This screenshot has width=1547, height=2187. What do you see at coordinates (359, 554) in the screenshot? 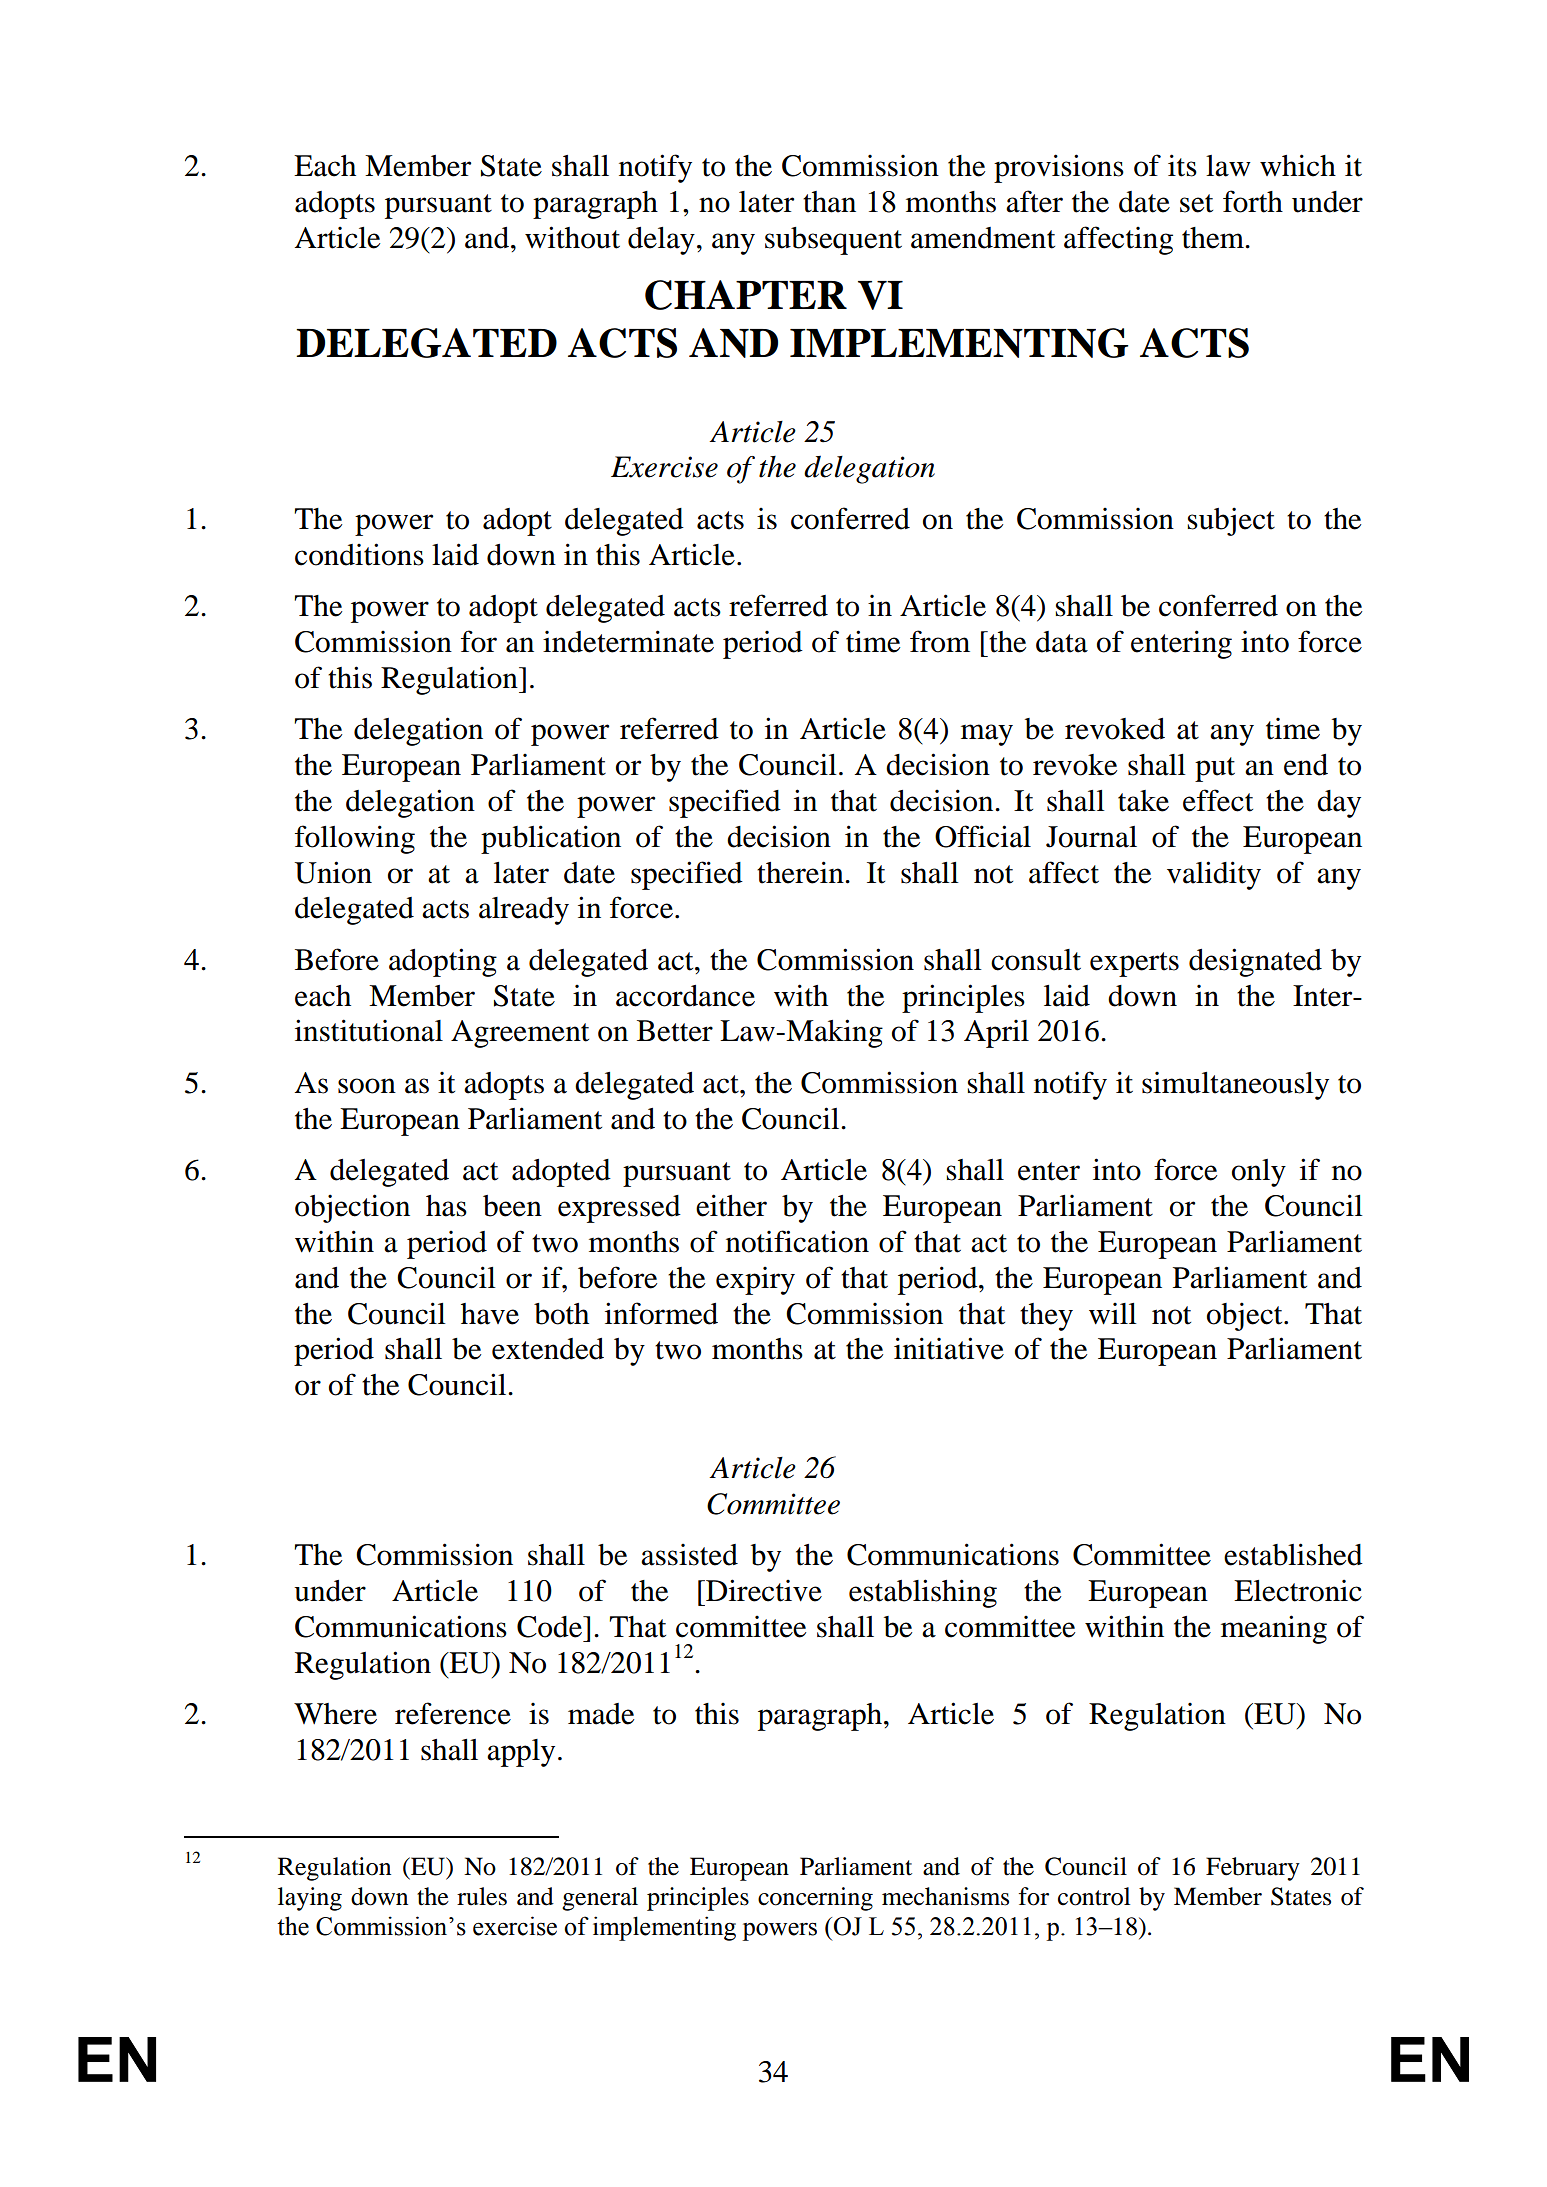
I see `conditions` at bounding box center [359, 554].
